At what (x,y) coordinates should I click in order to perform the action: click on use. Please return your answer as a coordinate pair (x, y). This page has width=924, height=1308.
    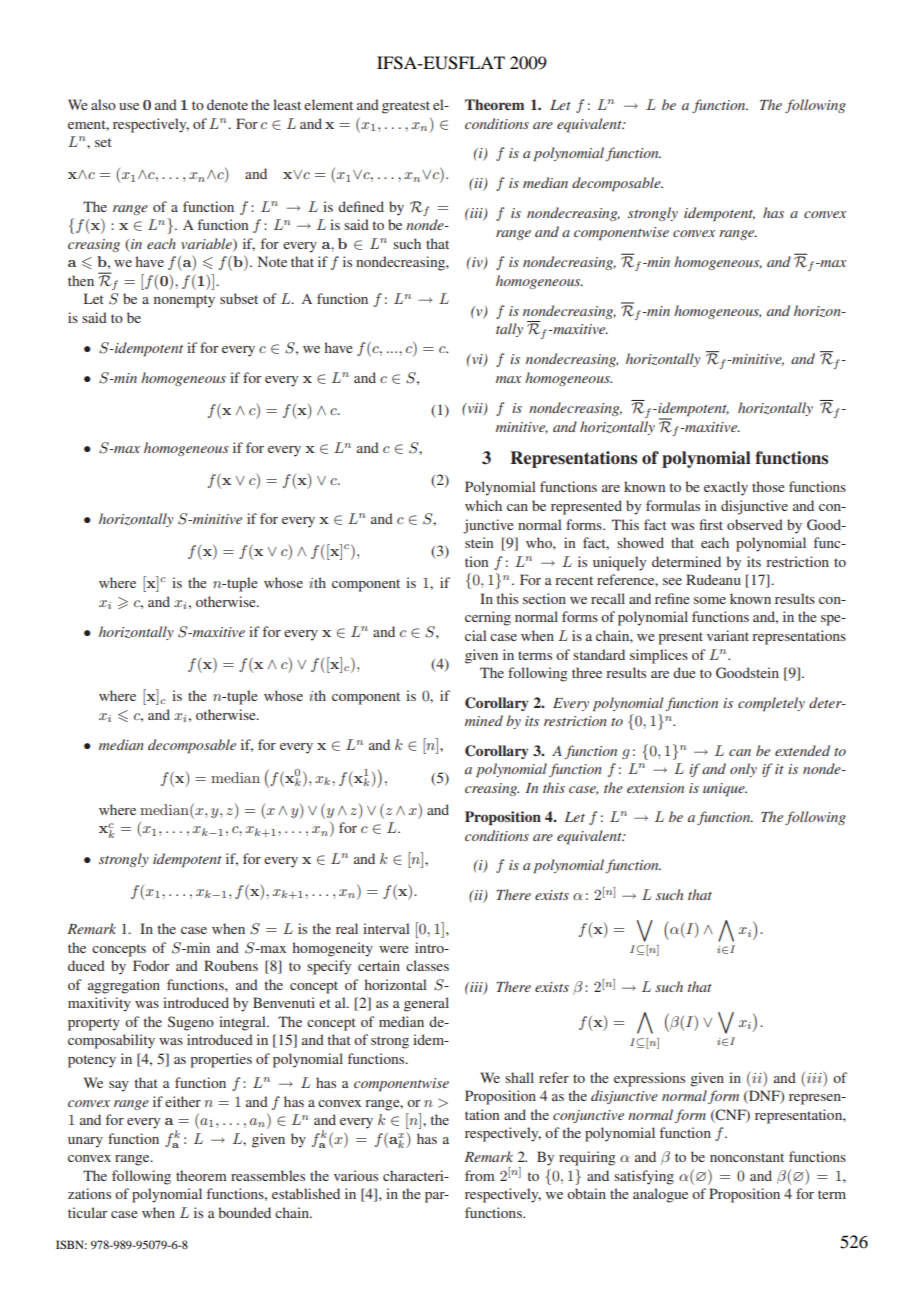
    Looking at the image, I should click on (129, 106).
